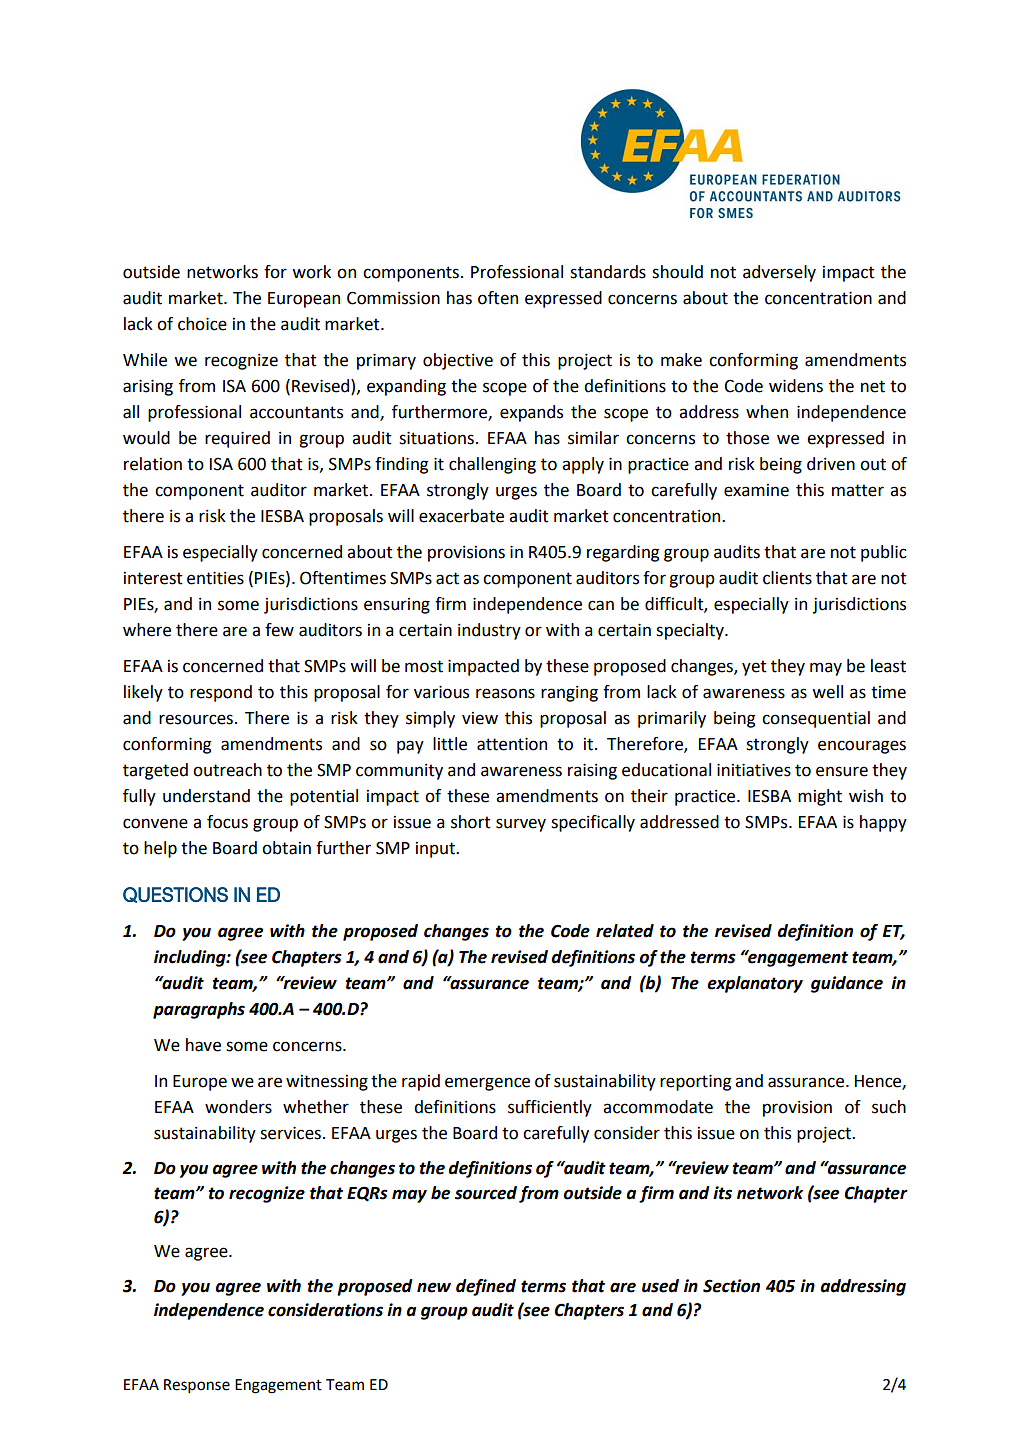 Image resolution: width=1029 pixels, height=1456 pixels. I want to click on Response, so click(197, 1386).
